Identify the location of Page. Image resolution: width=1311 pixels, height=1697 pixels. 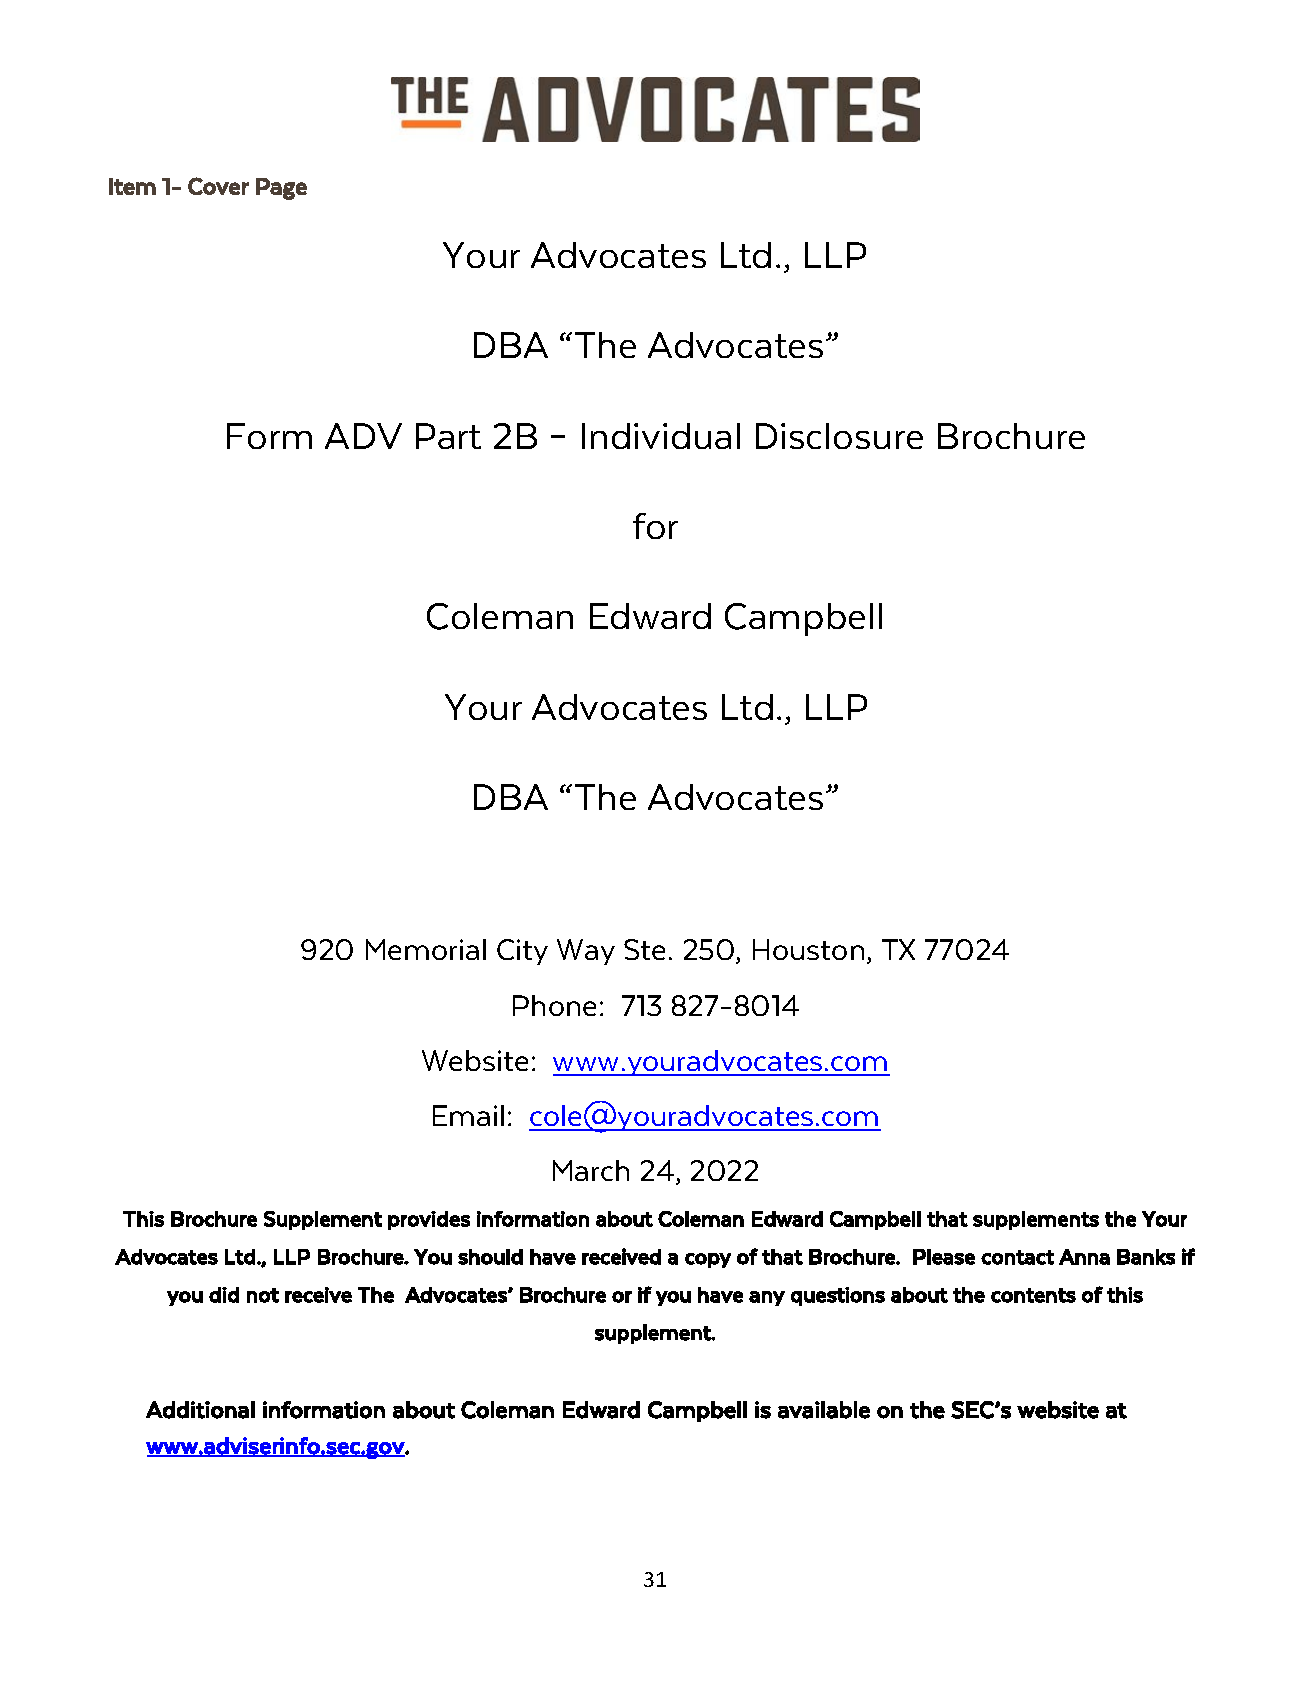
(281, 189).
